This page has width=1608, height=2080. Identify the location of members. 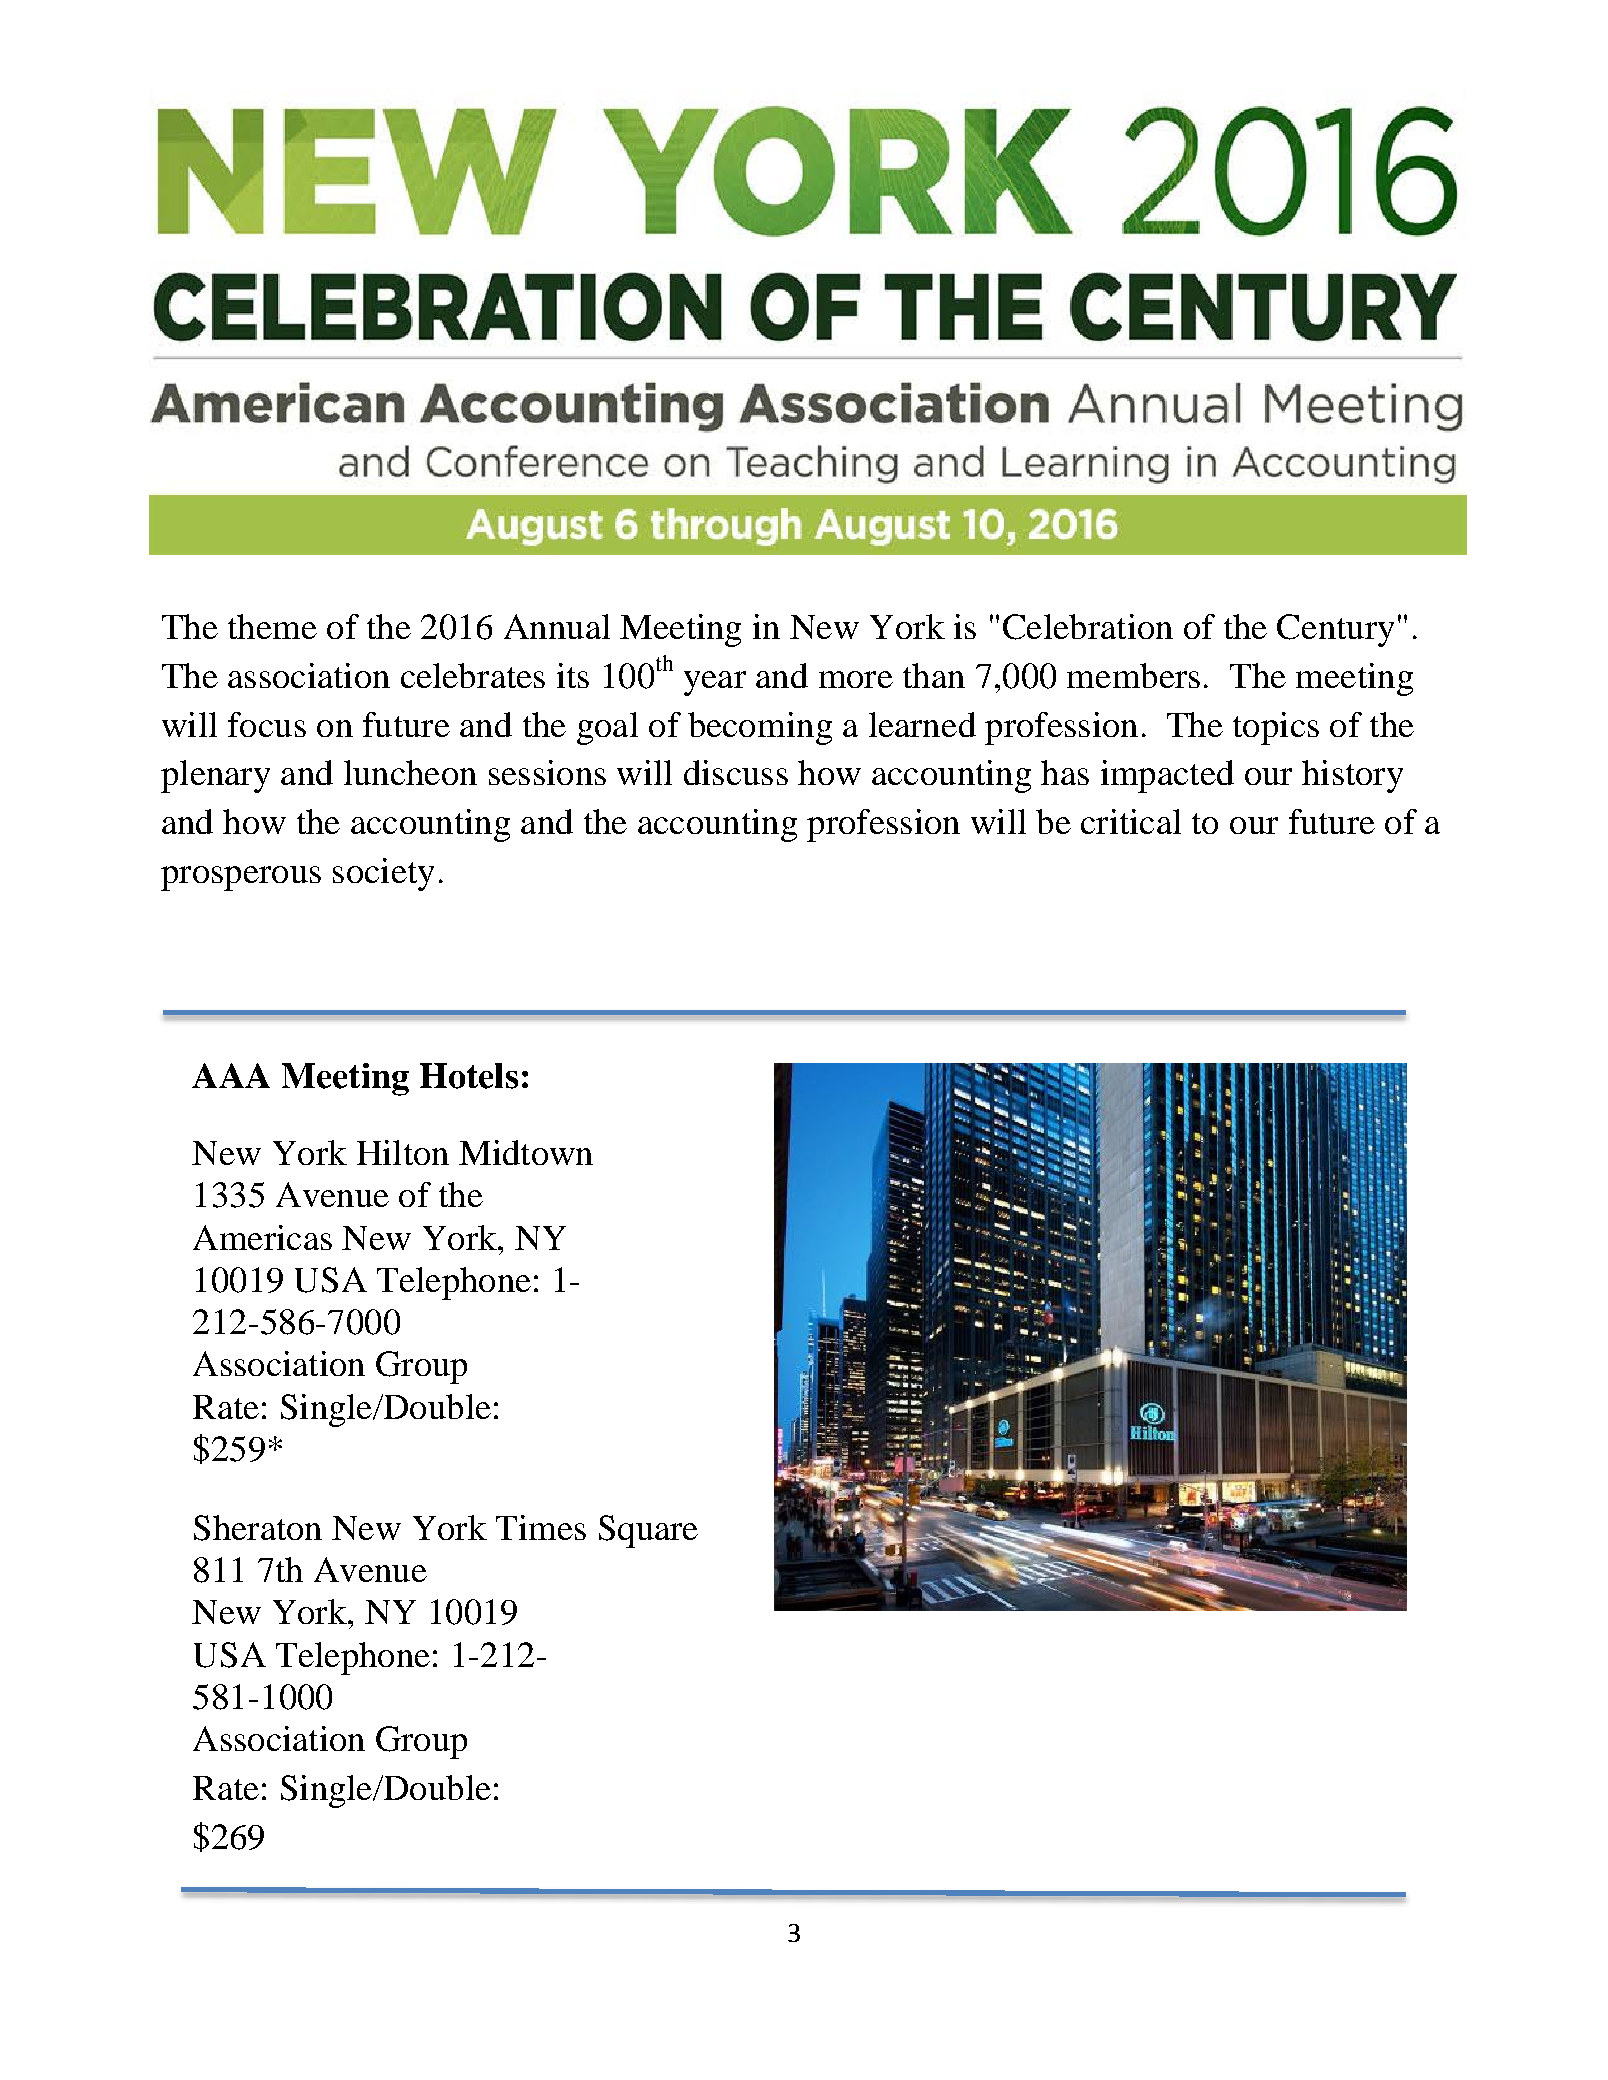
(1133, 675).
